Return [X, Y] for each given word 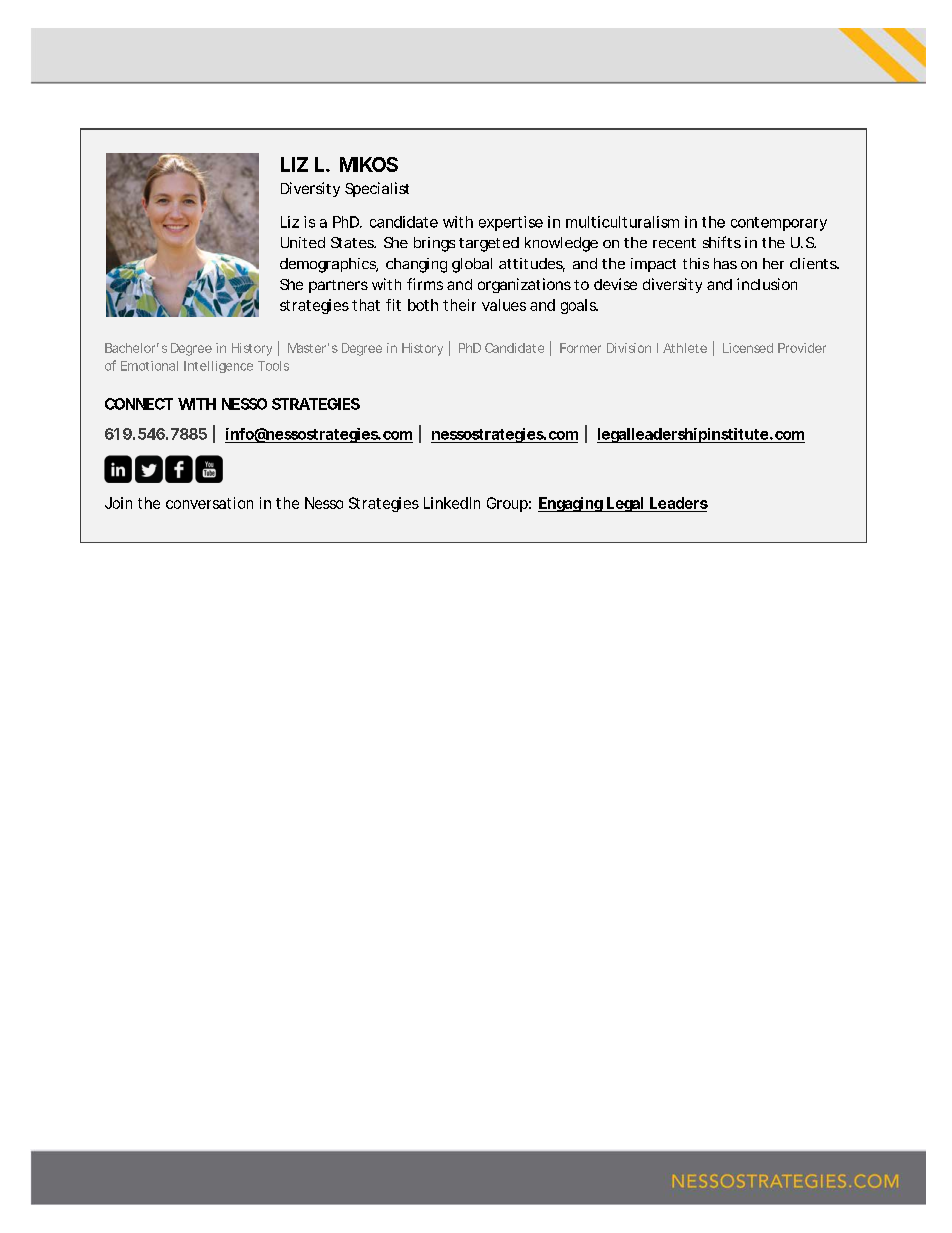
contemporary [779, 224]
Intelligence [218, 367]
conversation [209, 503]
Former [580, 348]
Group [507, 504]
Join [118, 503]
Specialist [377, 189]
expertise [511, 223]
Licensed [748, 348]
